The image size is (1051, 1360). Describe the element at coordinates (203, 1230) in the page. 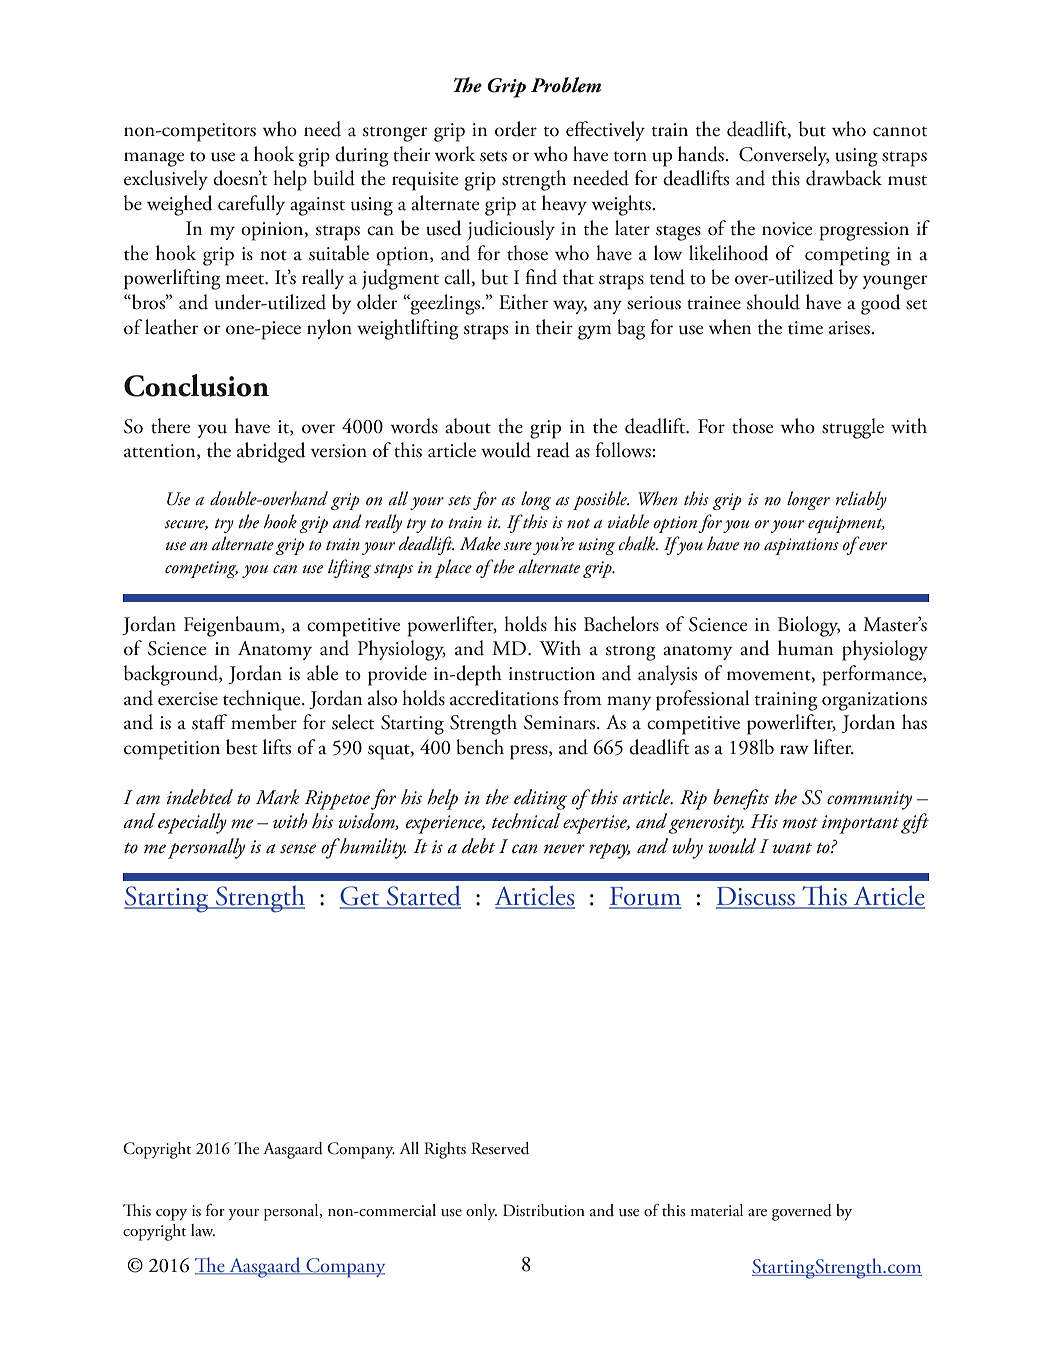

I see `law` at that location.
